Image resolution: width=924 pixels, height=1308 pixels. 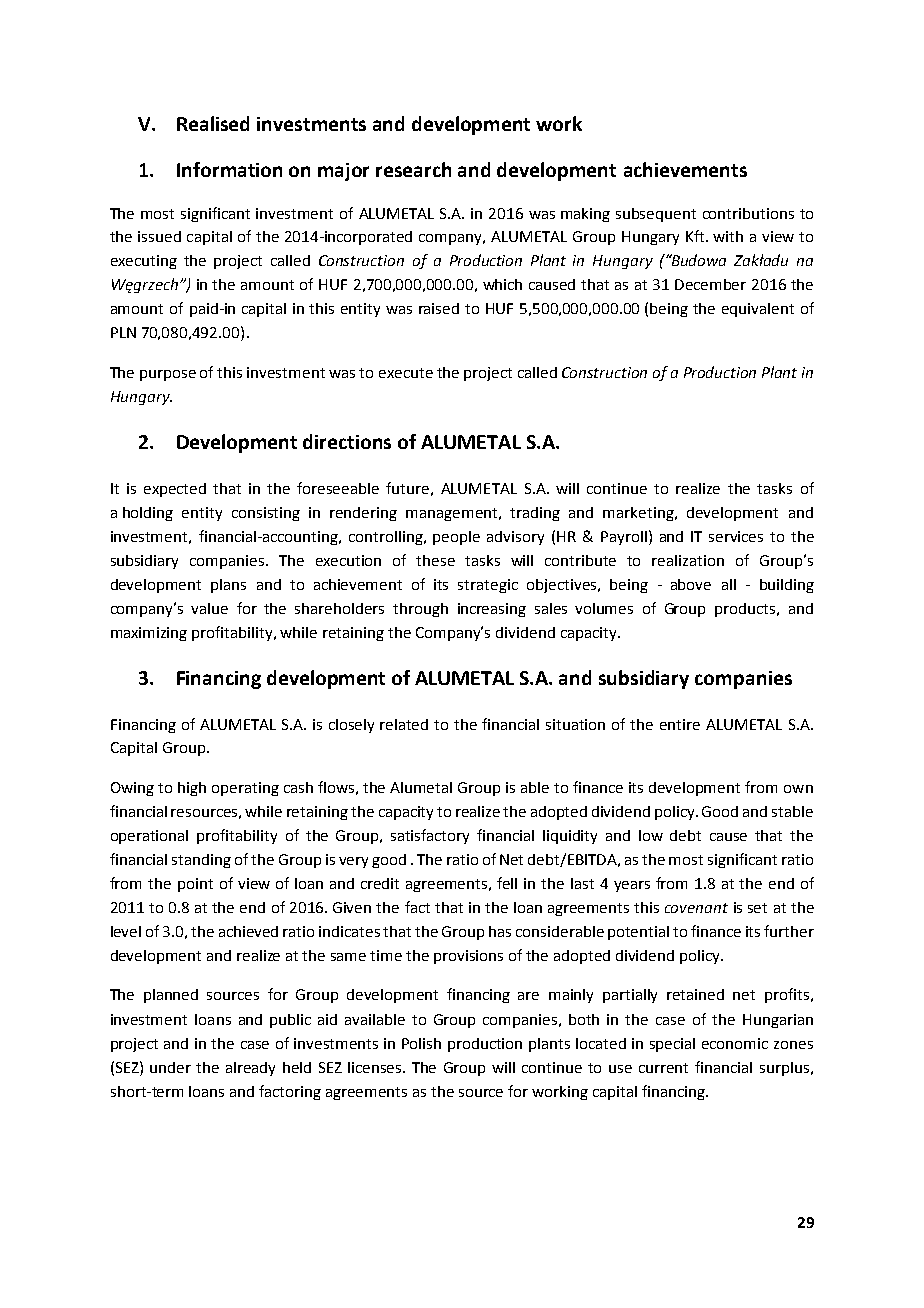 What do you see at coordinates (488, 586) in the screenshot?
I see `strategic` at bounding box center [488, 586].
